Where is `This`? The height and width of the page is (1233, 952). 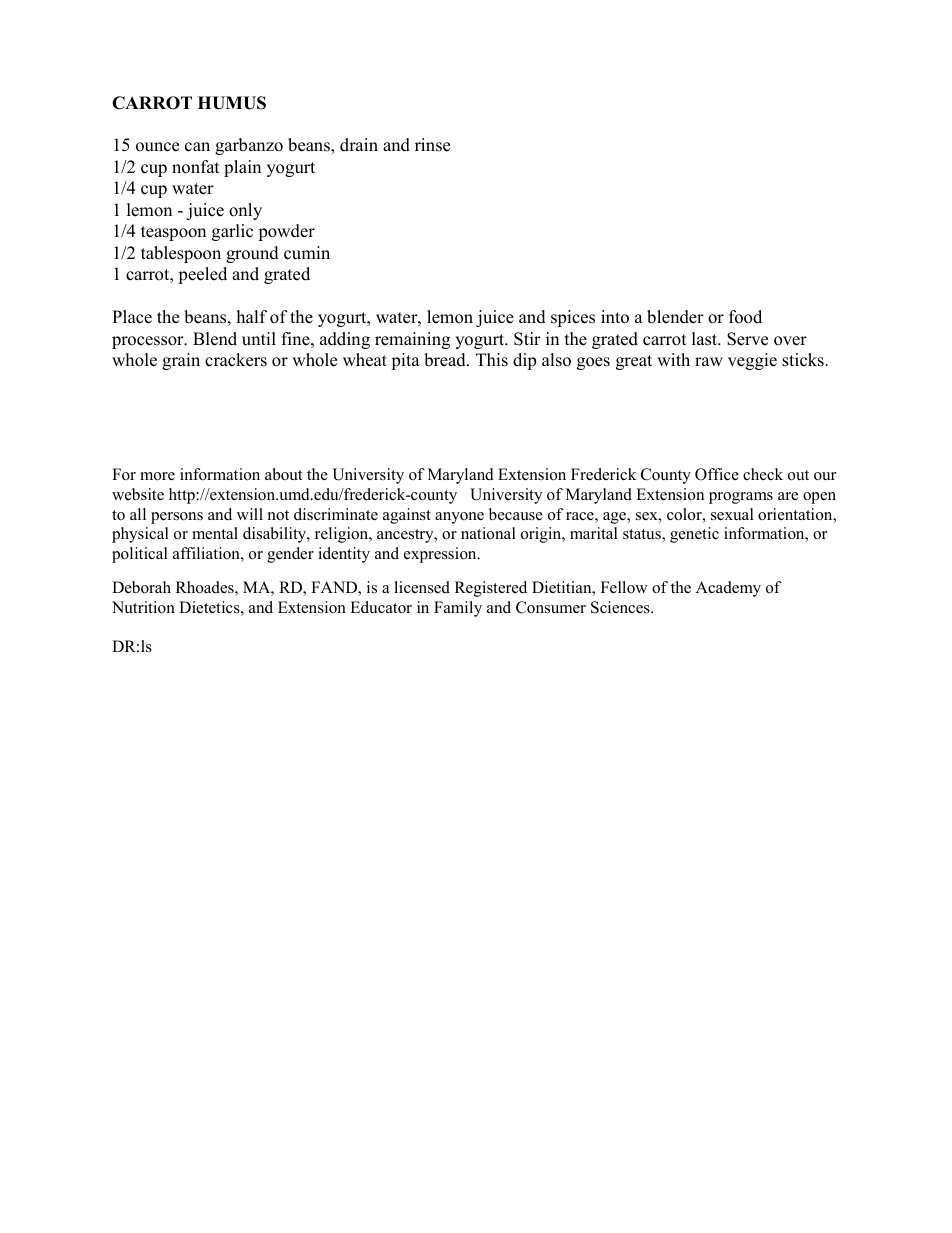
This is located at coordinates (492, 360).
